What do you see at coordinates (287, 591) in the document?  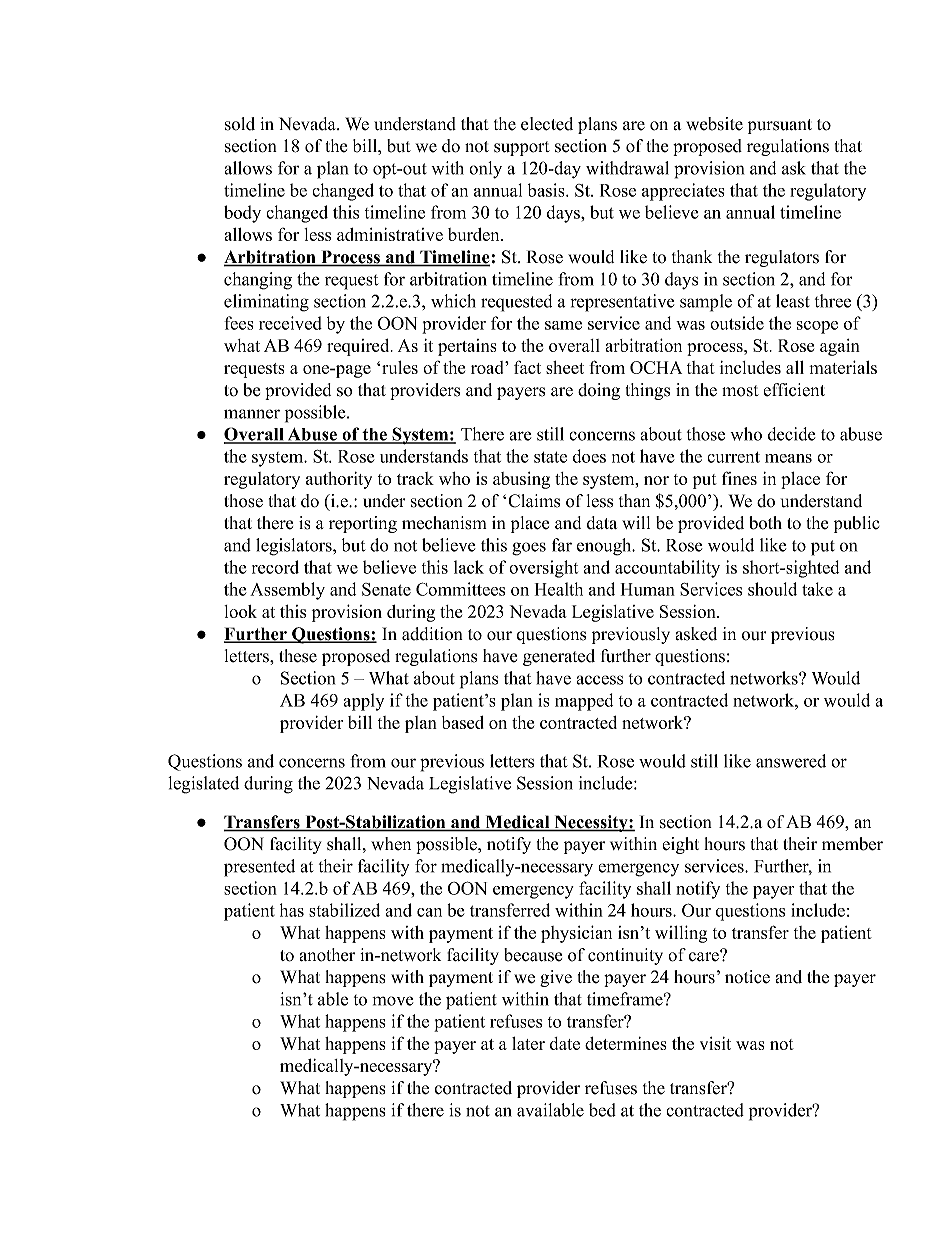 I see `Assembly` at bounding box center [287, 591].
